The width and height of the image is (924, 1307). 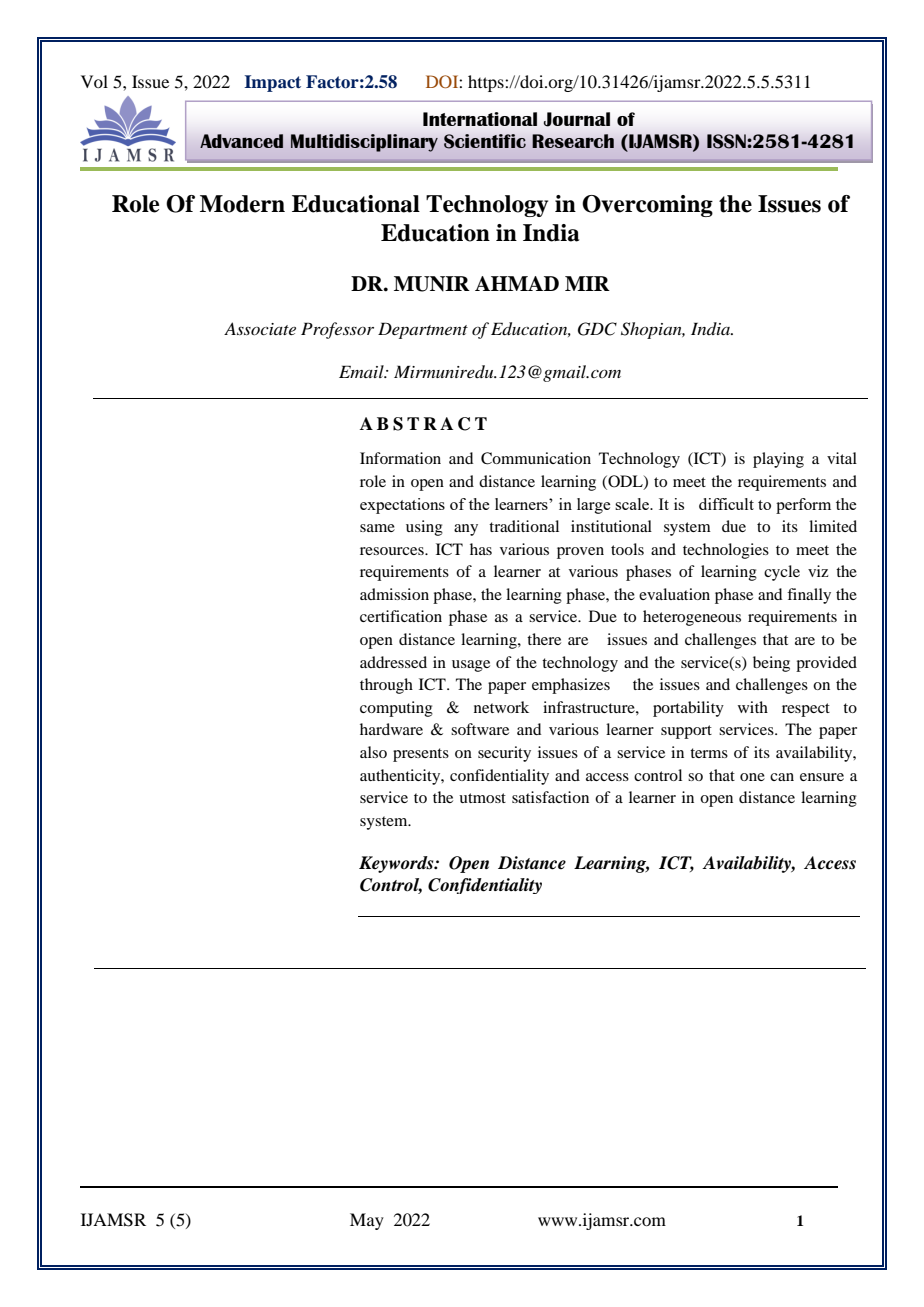 I want to click on May, so click(x=367, y=1221).
